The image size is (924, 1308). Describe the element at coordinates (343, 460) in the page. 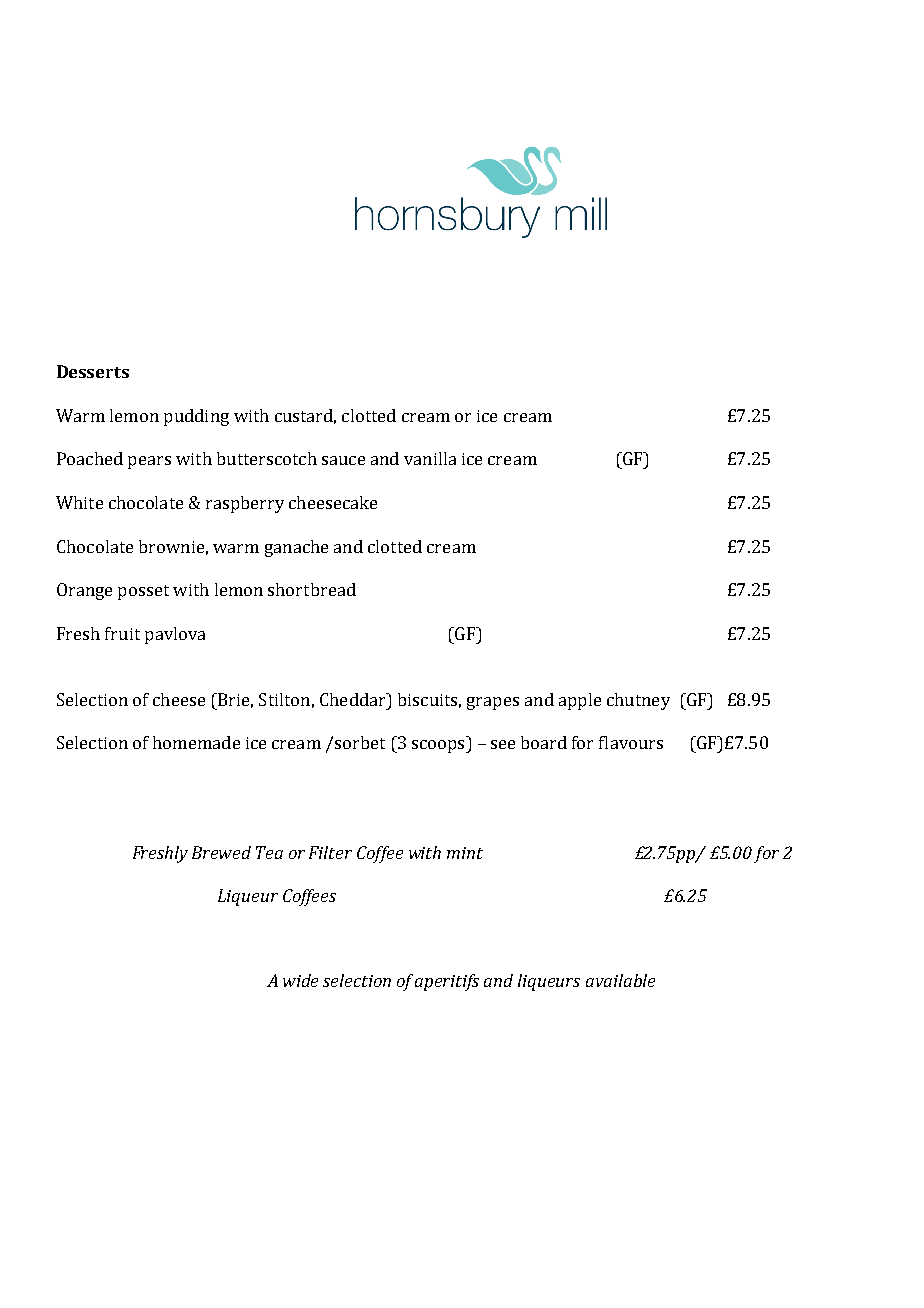

I see `sauce` at that location.
